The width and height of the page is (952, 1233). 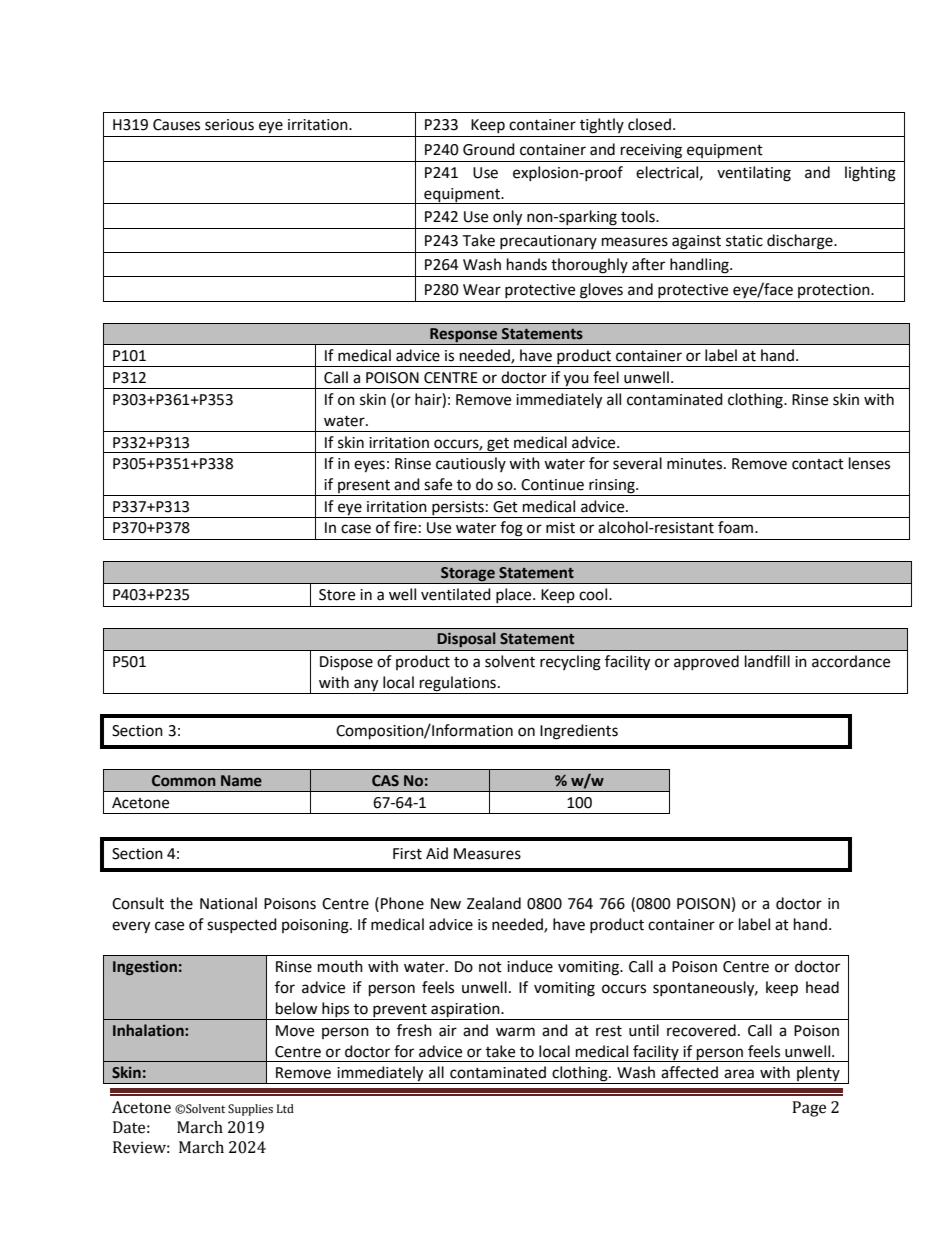 What do you see at coordinates (337, 595) in the page?
I see `Store` at bounding box center [337, 595].
